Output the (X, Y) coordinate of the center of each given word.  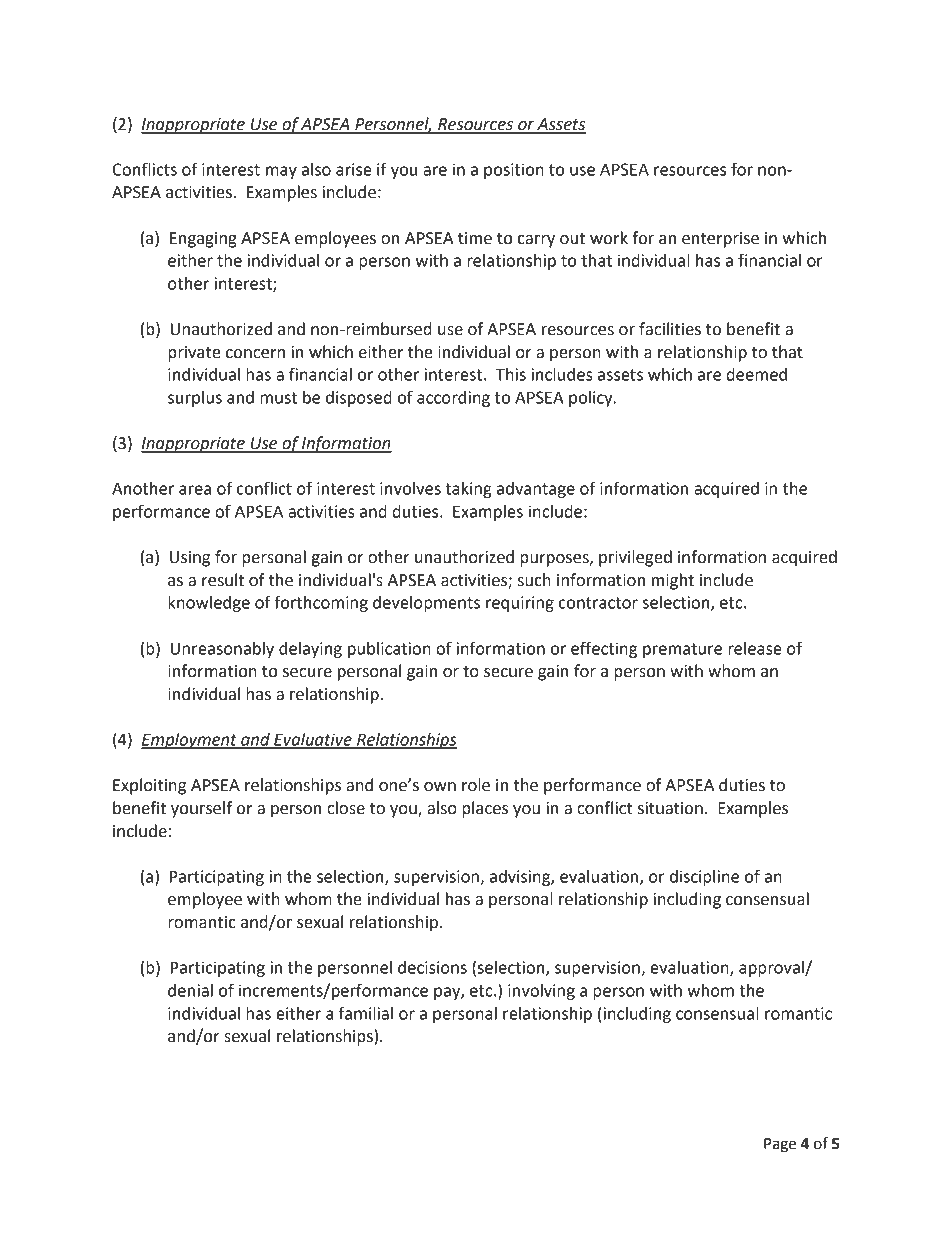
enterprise (720, 240)
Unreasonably (222, 650)
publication (389, 650)
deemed (756, 374)
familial (366, 1013)
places (485, 809)
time (475, 238)
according (453, 399)
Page (780, 1145)
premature (682, 650)
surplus (195, 399)
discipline (704, 878)
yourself (201, 809)
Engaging (203, 240)
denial (190, 990)
